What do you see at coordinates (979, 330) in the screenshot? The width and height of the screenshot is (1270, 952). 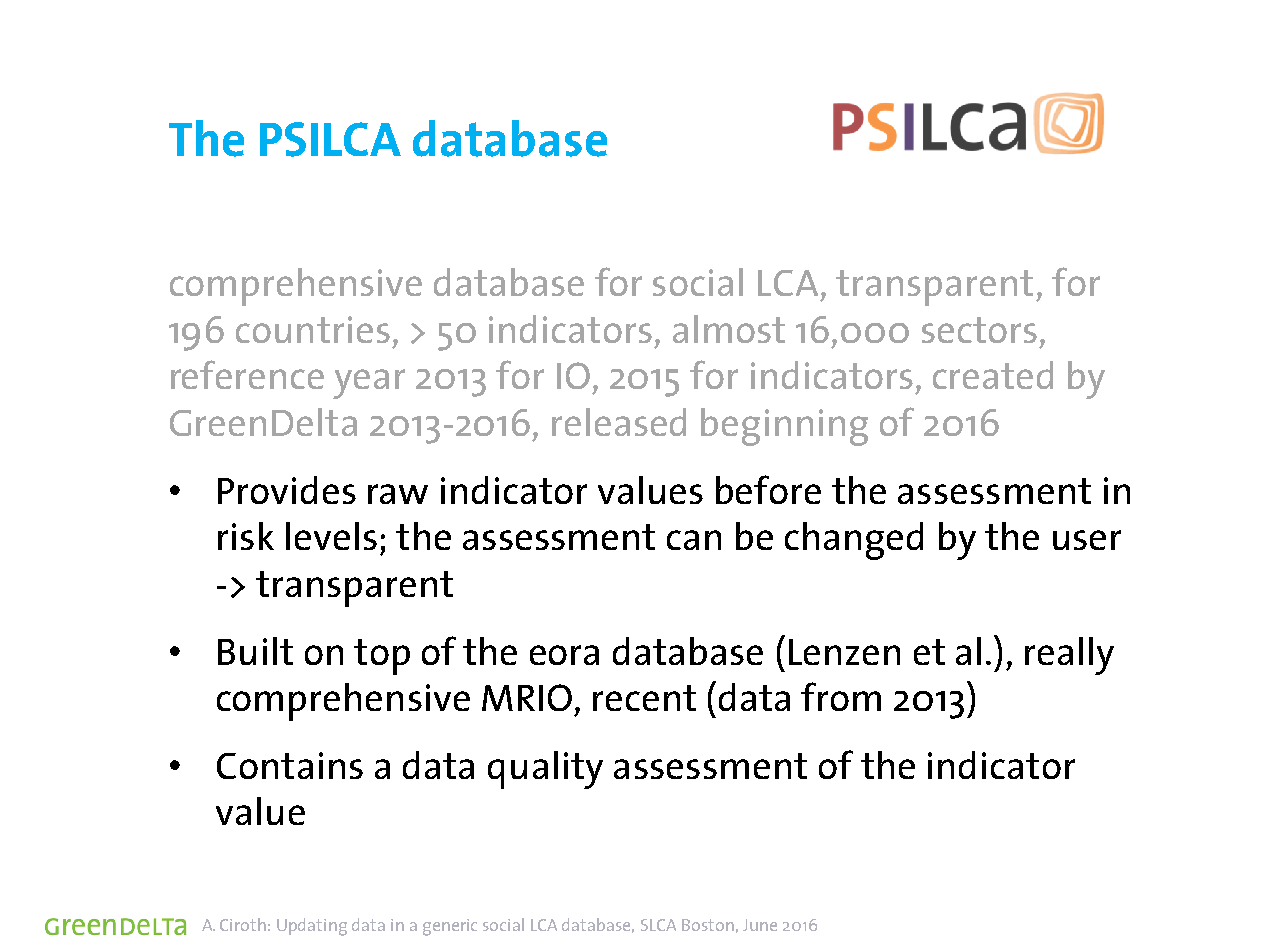 I see `sectors` at bounding box center [979, 330].
